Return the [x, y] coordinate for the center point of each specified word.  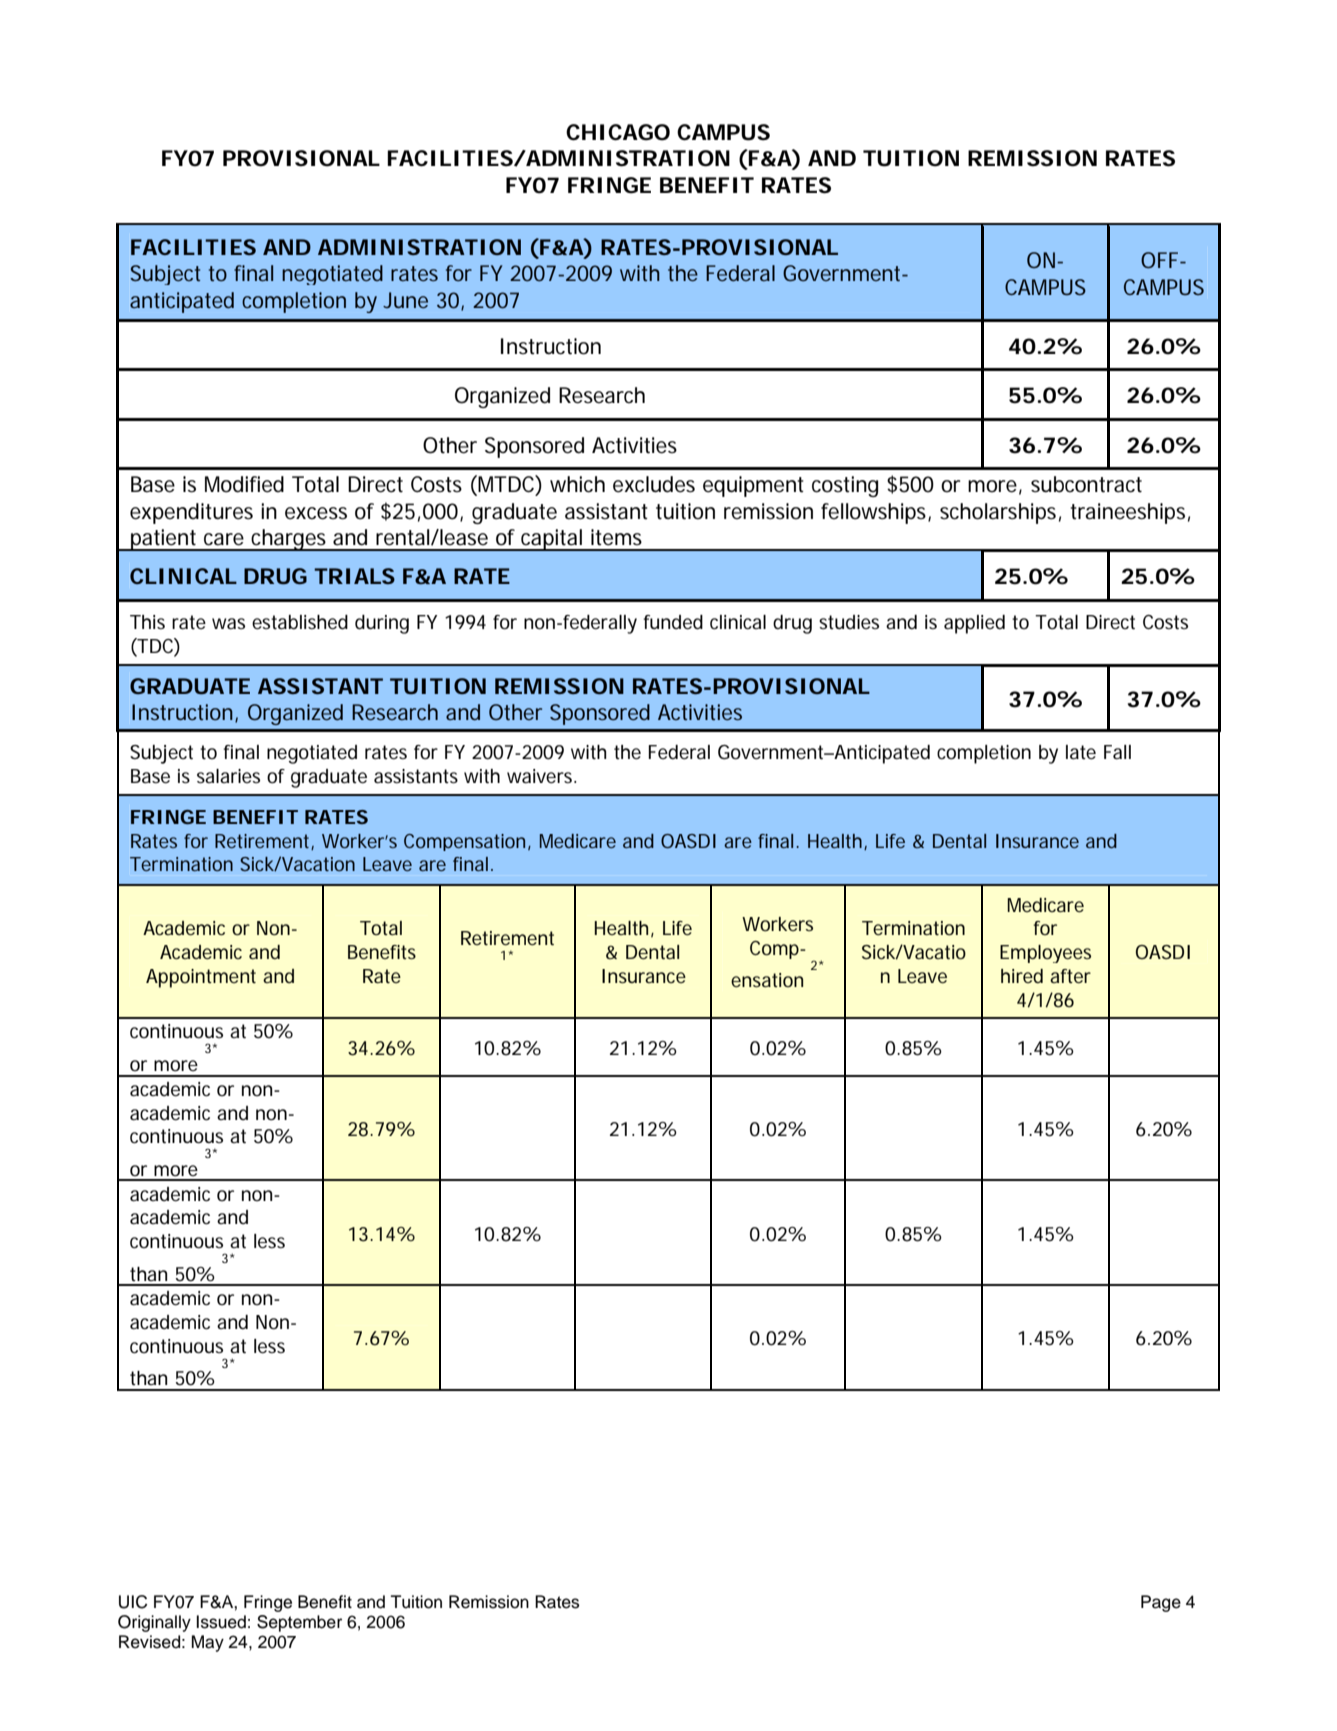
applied [974, 624]
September [299, 1623]
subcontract [1086, 484]
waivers [541, 776]
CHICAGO [618, 132]
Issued [221, 1622]
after [1070, 976]
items [616, 537]
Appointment [201, 978]
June [405, 300]
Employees [1045, 954]
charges [290, 540]
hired [1022, 976]
